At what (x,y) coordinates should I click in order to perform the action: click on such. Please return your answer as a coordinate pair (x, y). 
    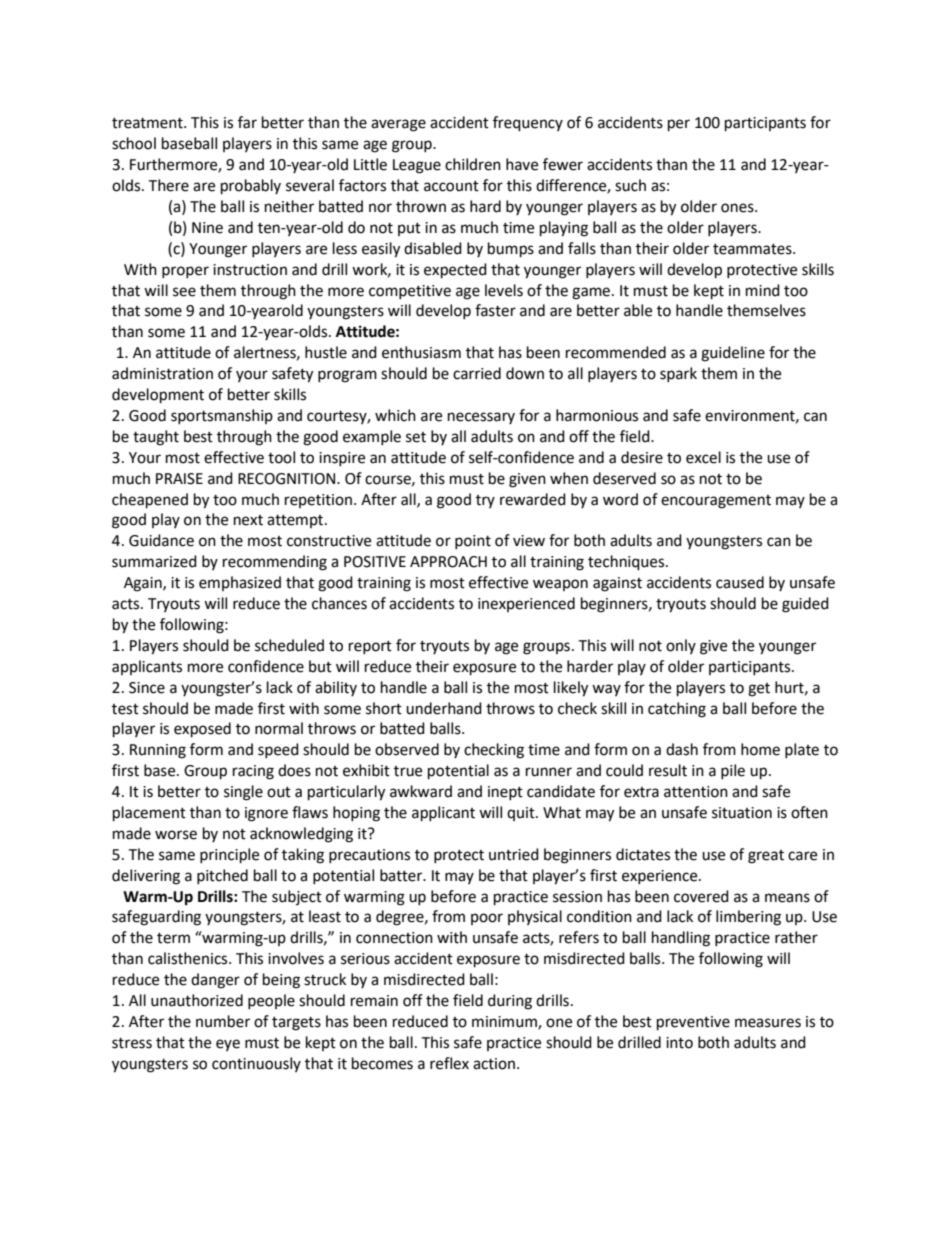
    Looking at the image, I should click on (630, 185).
